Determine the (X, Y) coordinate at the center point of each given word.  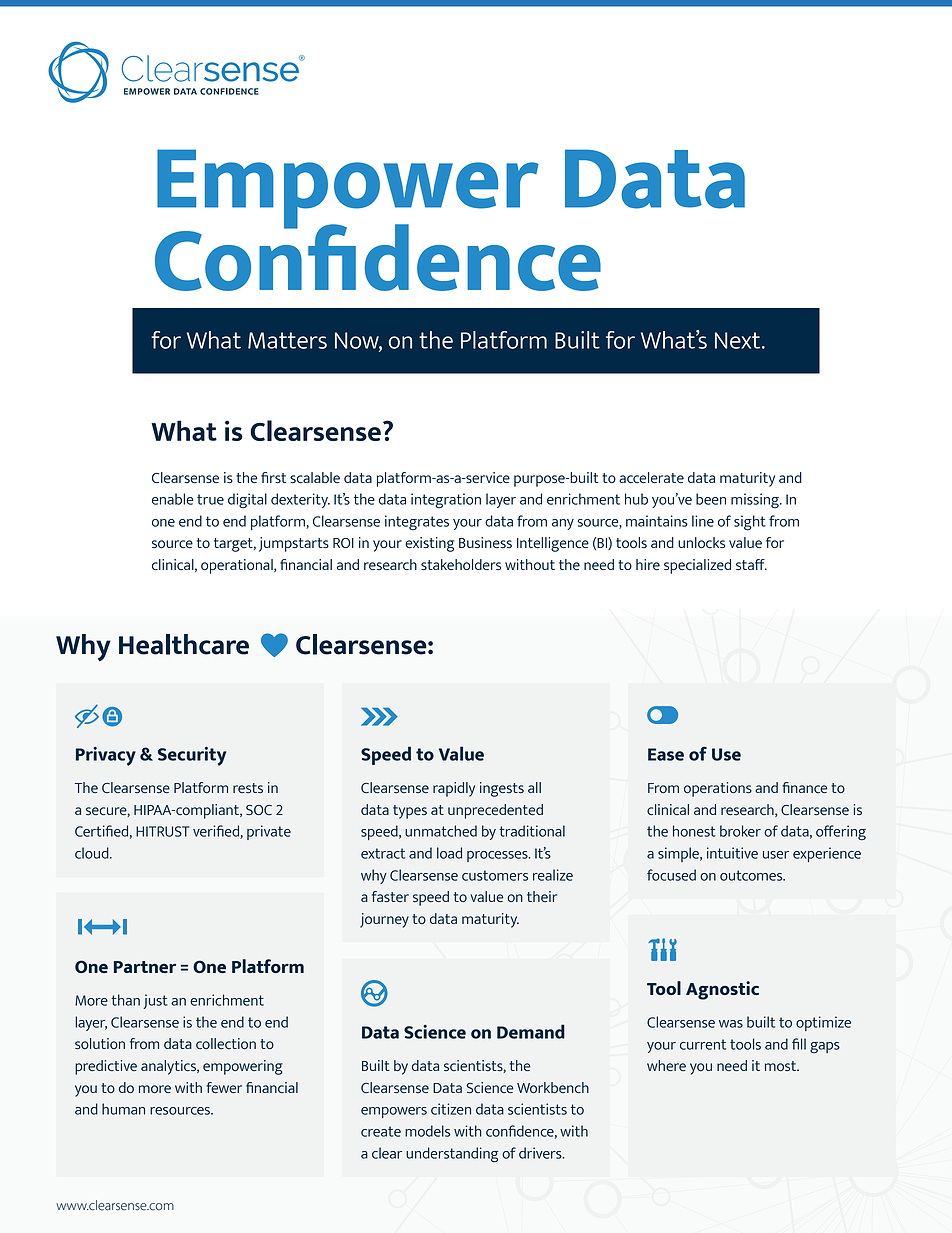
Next (739, 340)
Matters (287, 340)
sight (750, 523)
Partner (145, 967)
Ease (666, 754)
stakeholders (461, 564)
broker (740, 831)
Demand (531, 1031)
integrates (417, 523)
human (123, 1109)
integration (446, 501)
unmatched (441, 831)
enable (172, 499)
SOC (259, 810)
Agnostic (722, 990)
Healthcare (184, 644)
